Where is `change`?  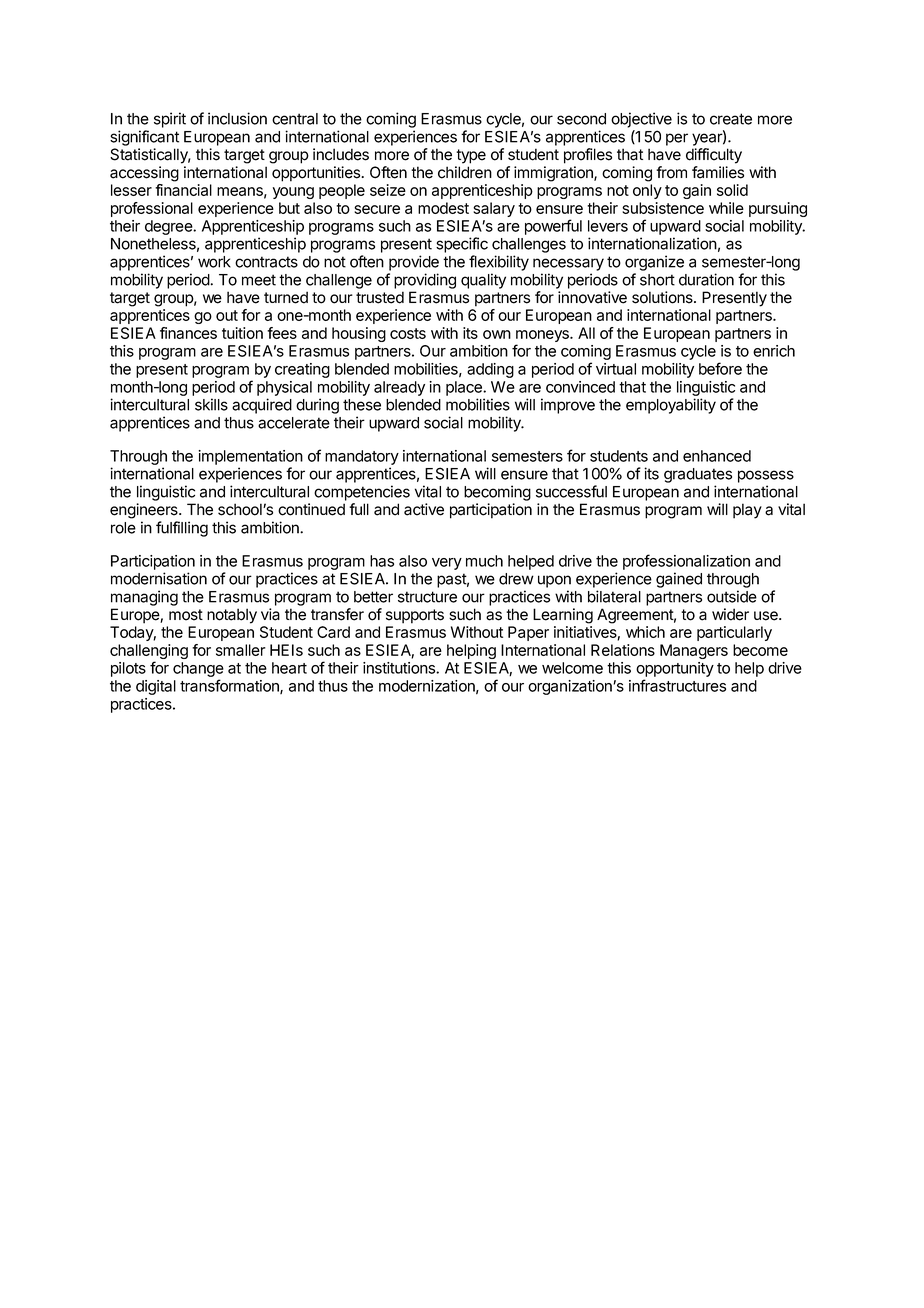 change is located at coordinates (198, 671).
